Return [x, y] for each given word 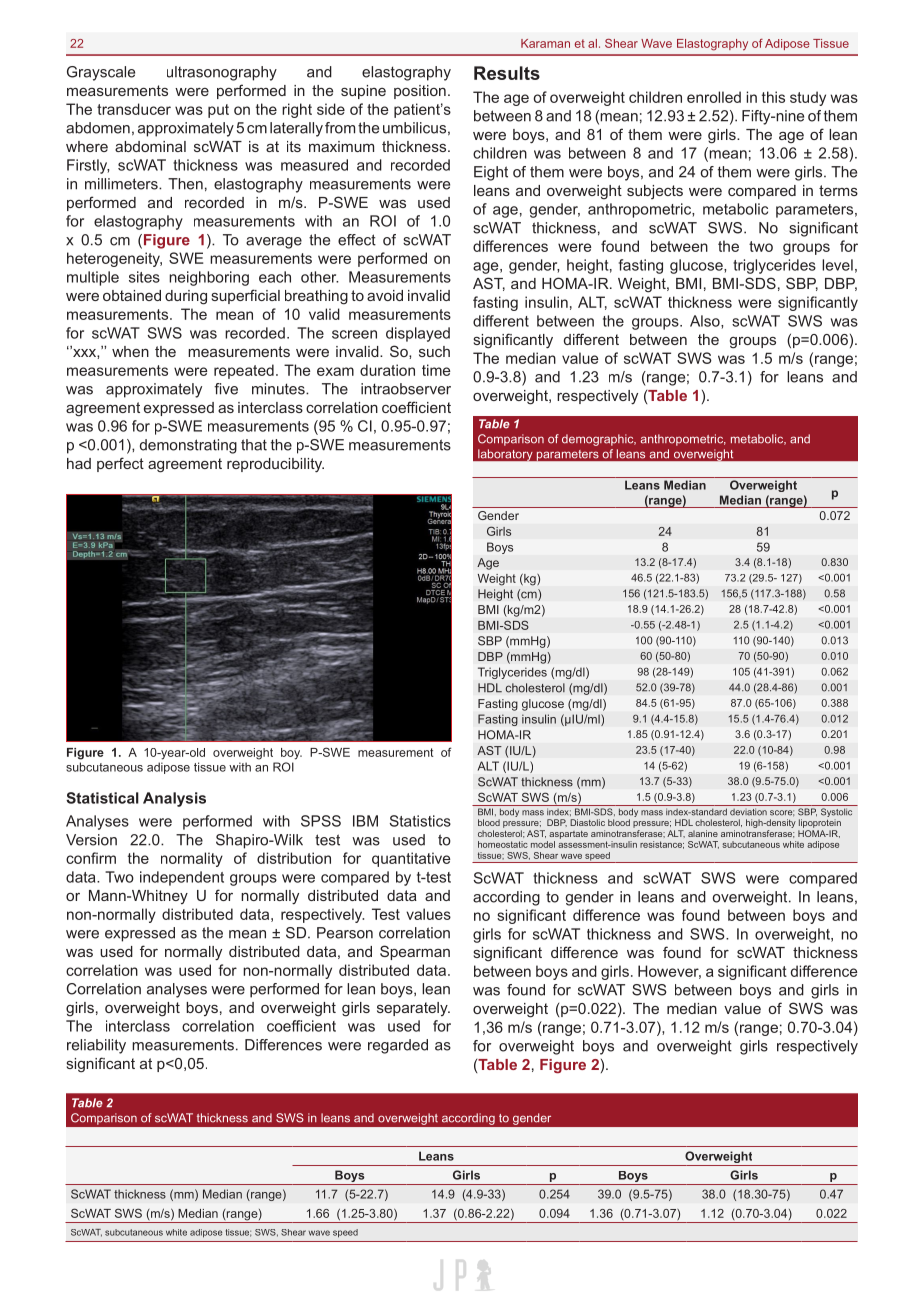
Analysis [174, 799]
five [226, 389]
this [773, 97]
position [420, 92]
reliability [96, 1046]
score [782, 813]
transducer [134, 109]
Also [706, 321]
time [436, 370]
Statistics [420, 821]
